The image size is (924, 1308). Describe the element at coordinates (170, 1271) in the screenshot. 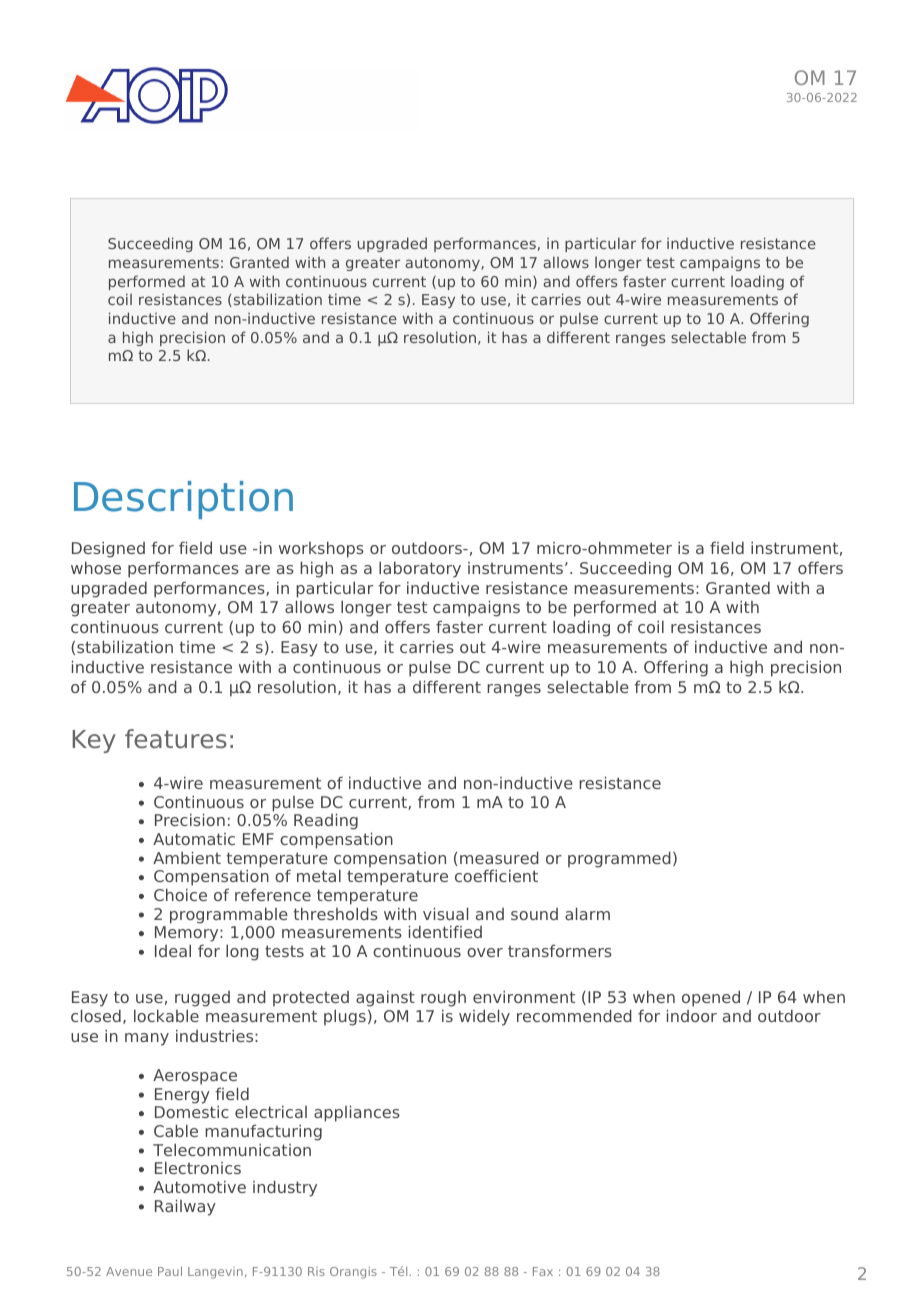

I see `Paul` at that location.
